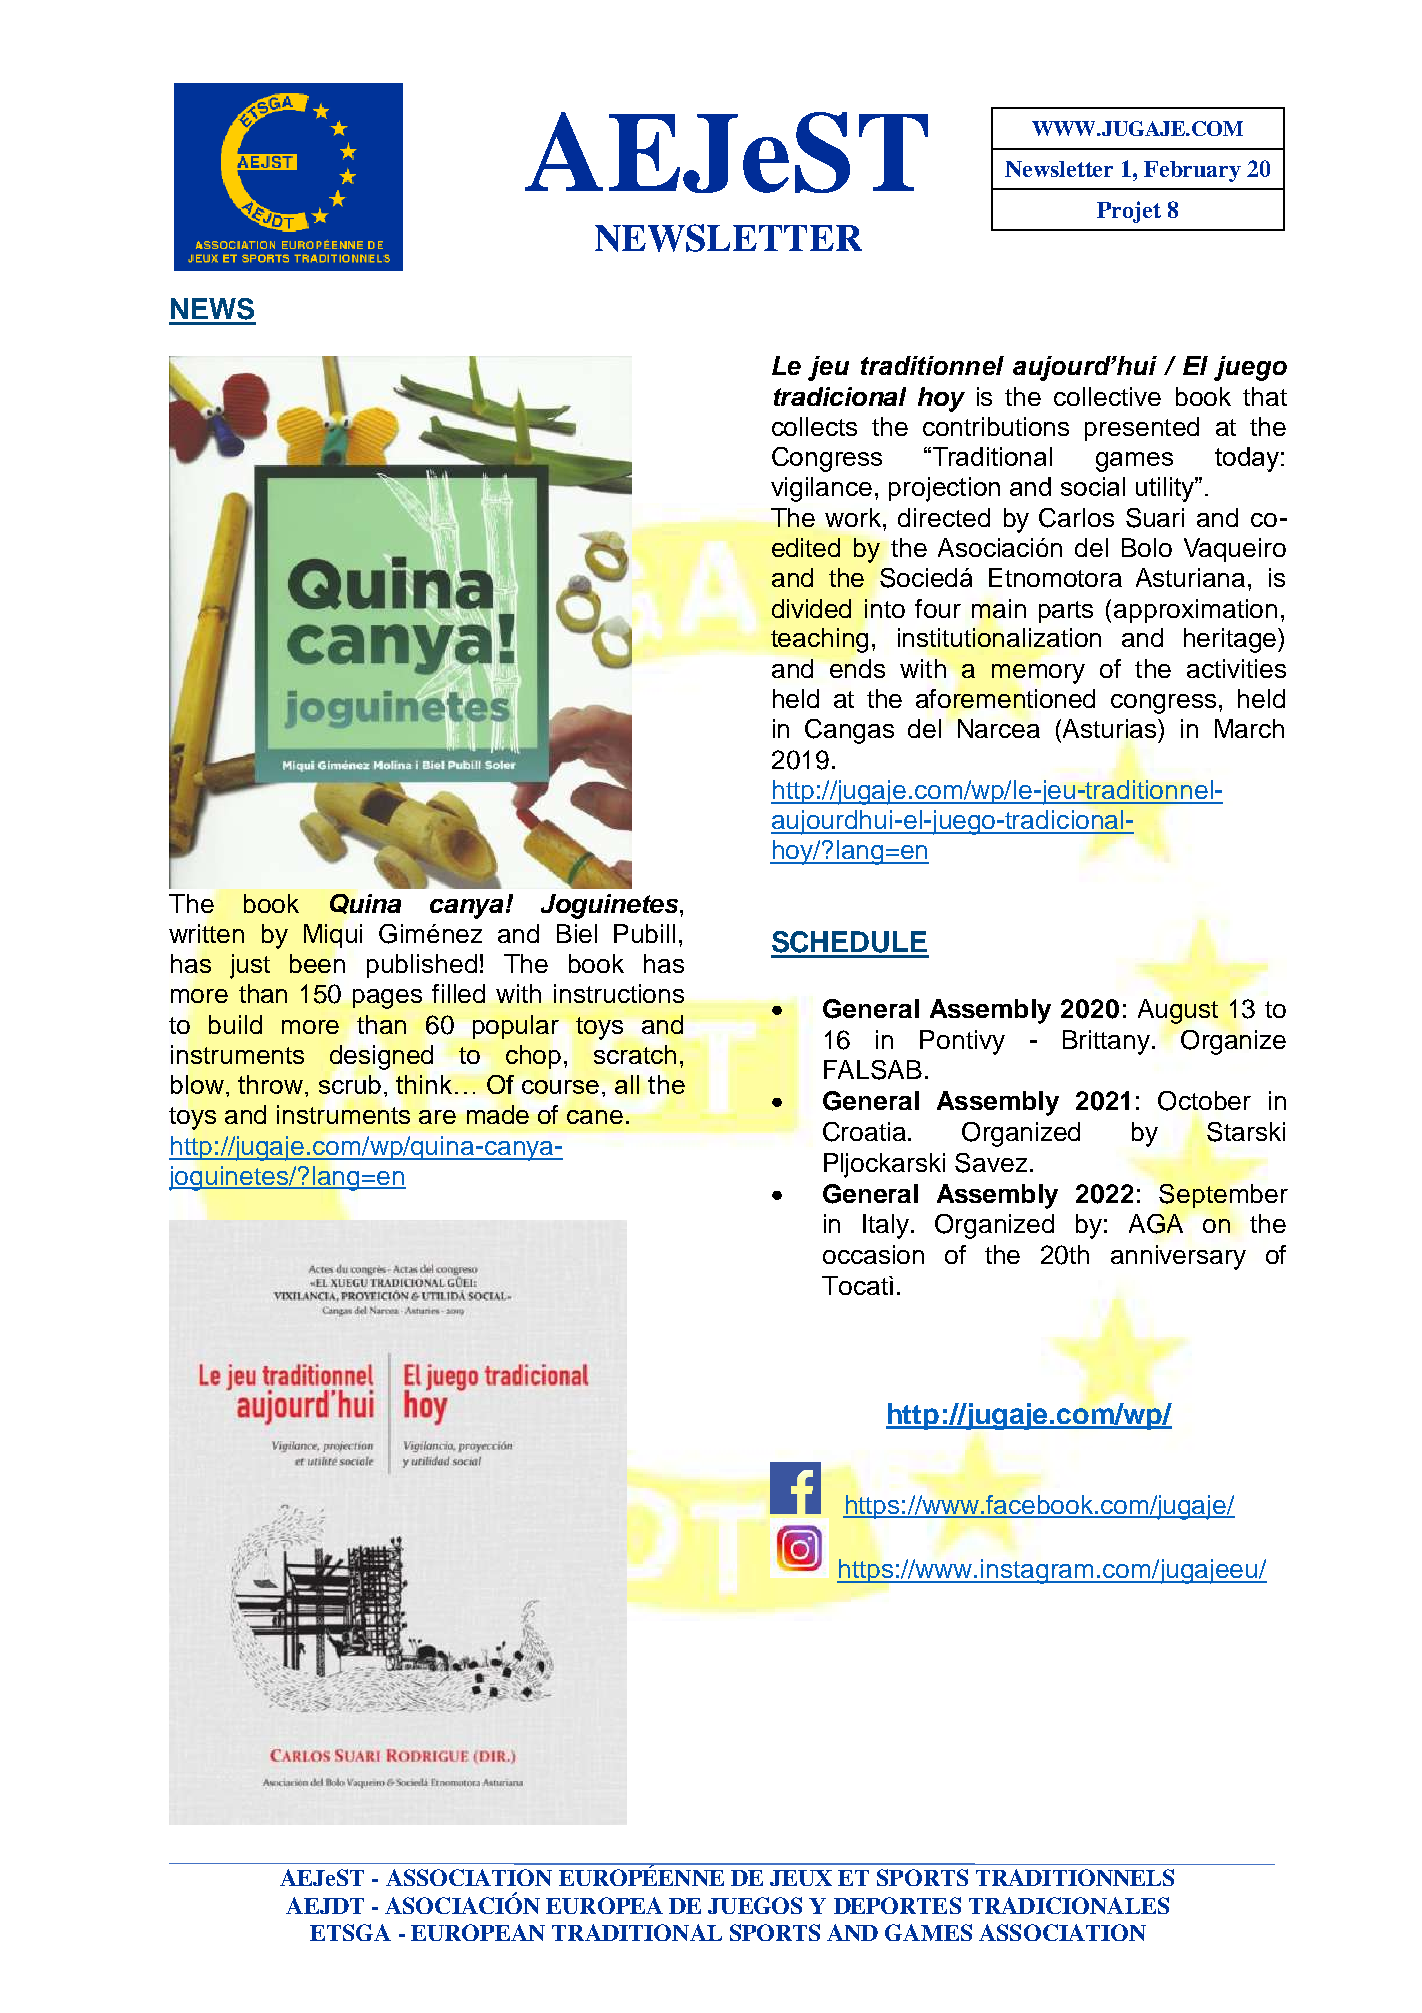  What do you see at coordinates (1178, 1257) in the screenshot?
I see `anniversary` at bounding box center [1178, 1257].
